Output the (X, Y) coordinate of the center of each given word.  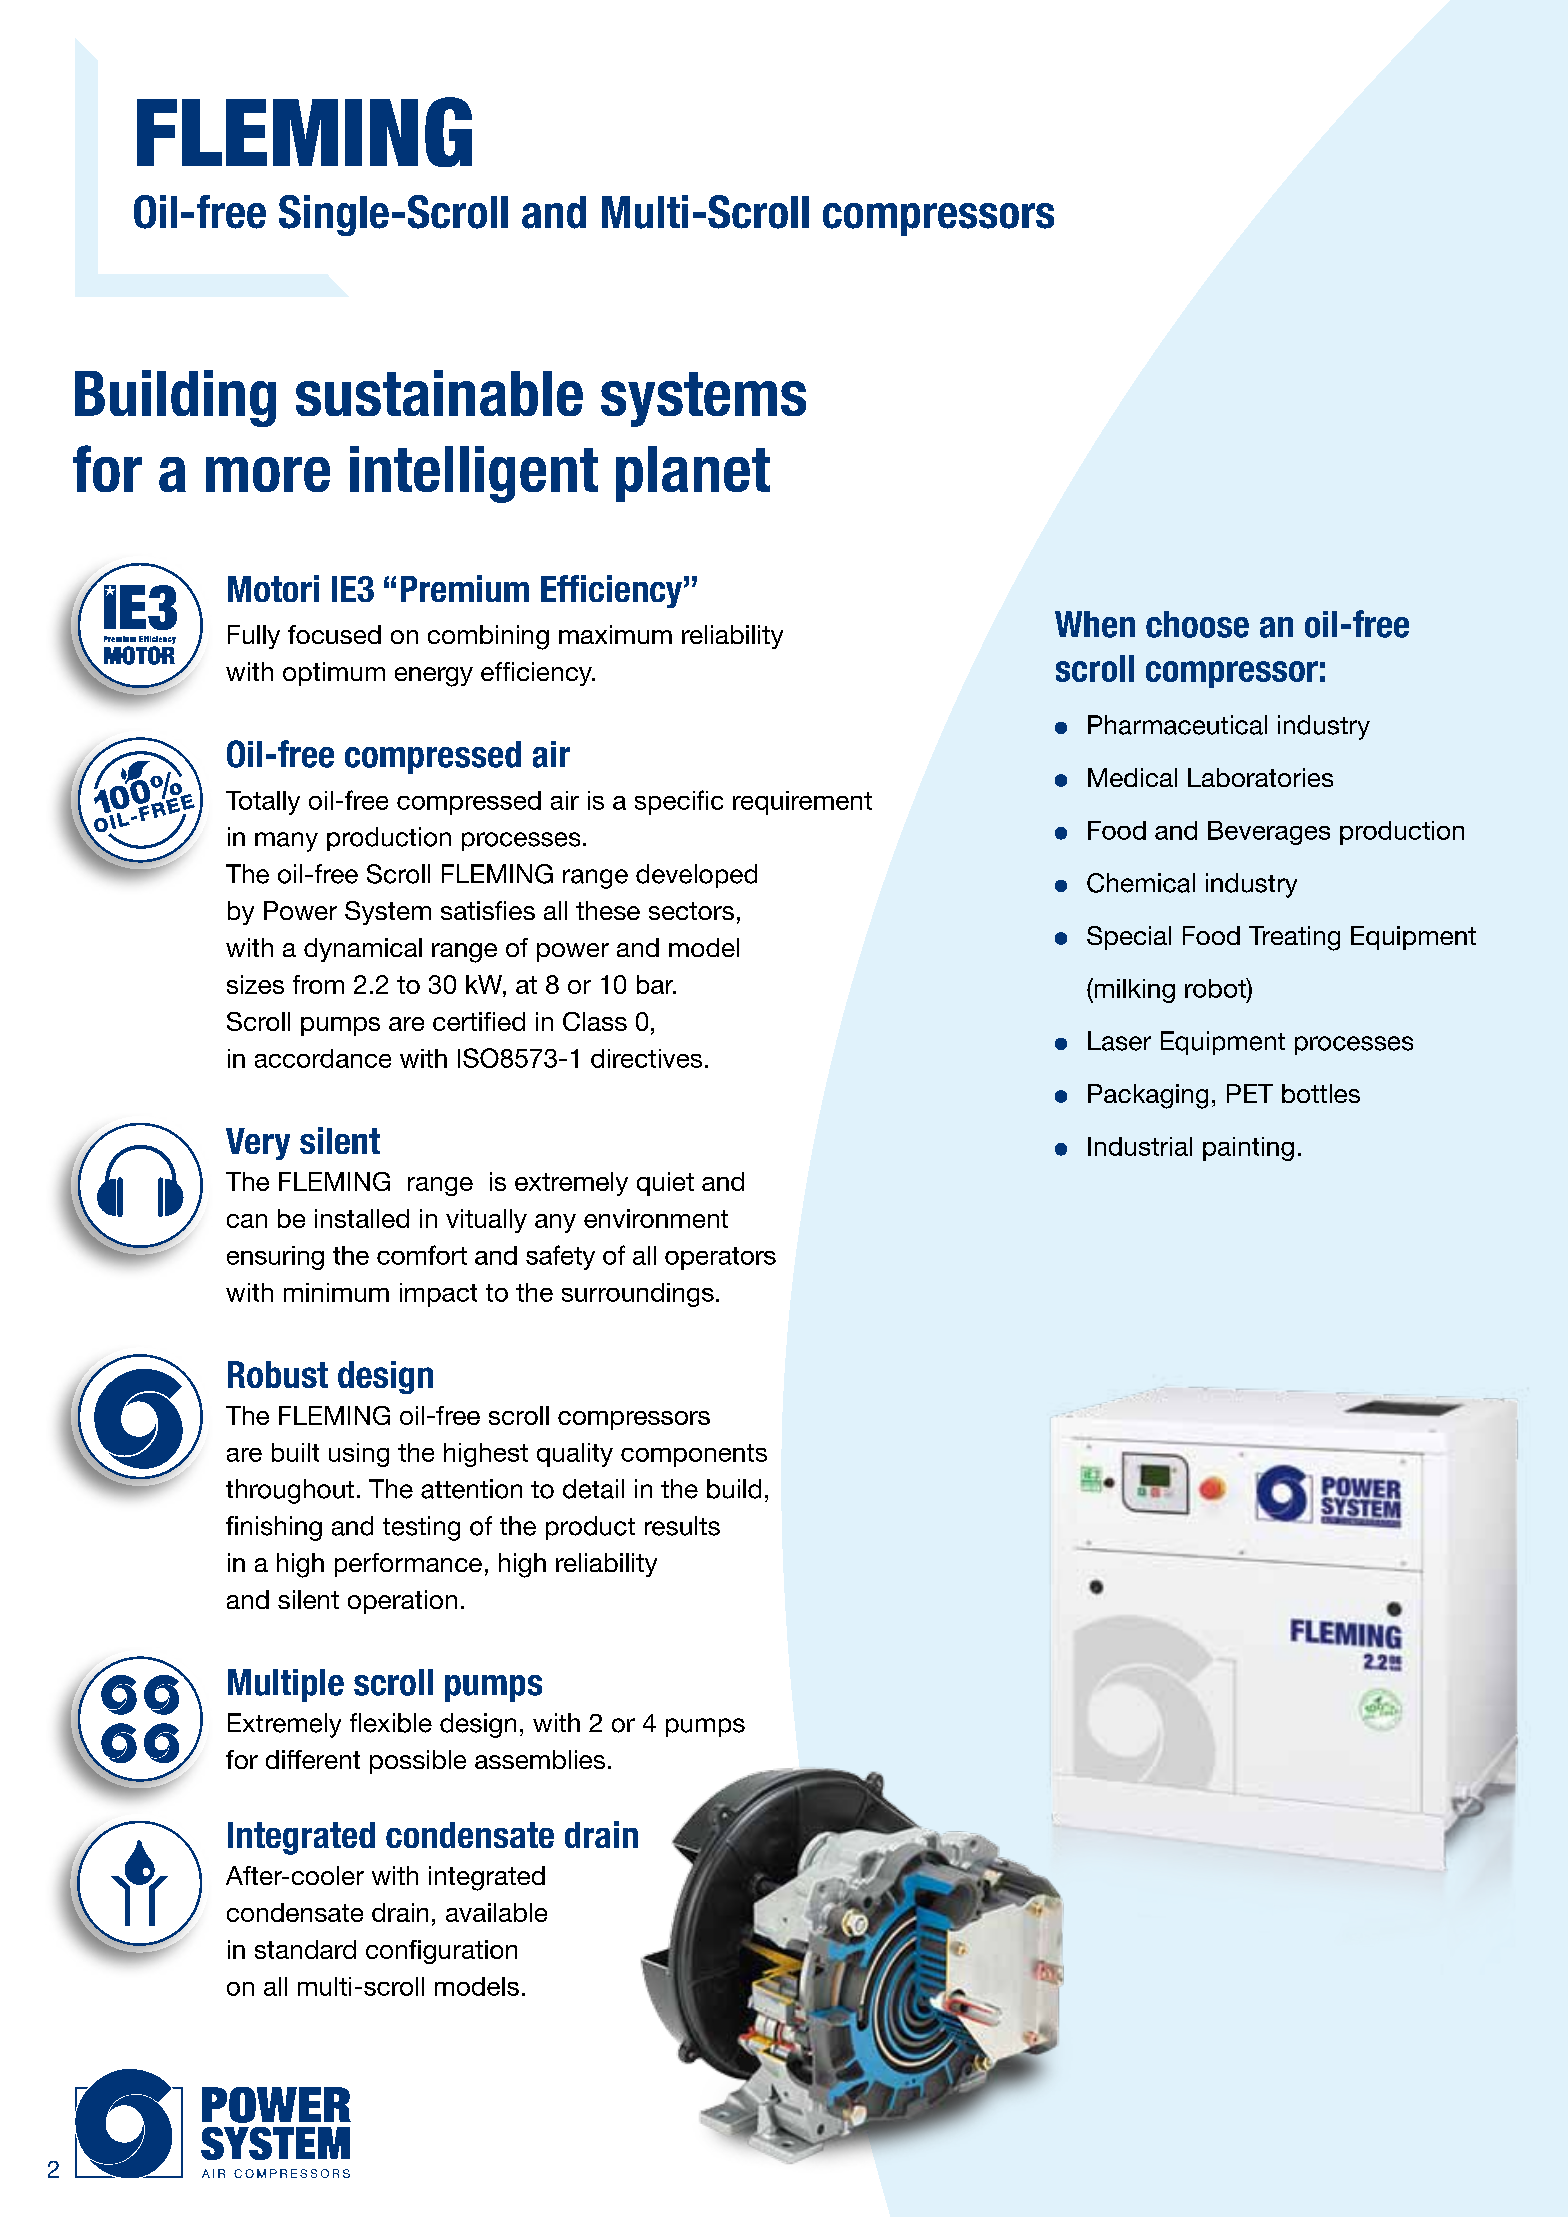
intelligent (474, 474)
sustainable (439, 393)
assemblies (540, 1759)
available (496, 1912)
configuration (441, 1952)
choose (1197, 624)
